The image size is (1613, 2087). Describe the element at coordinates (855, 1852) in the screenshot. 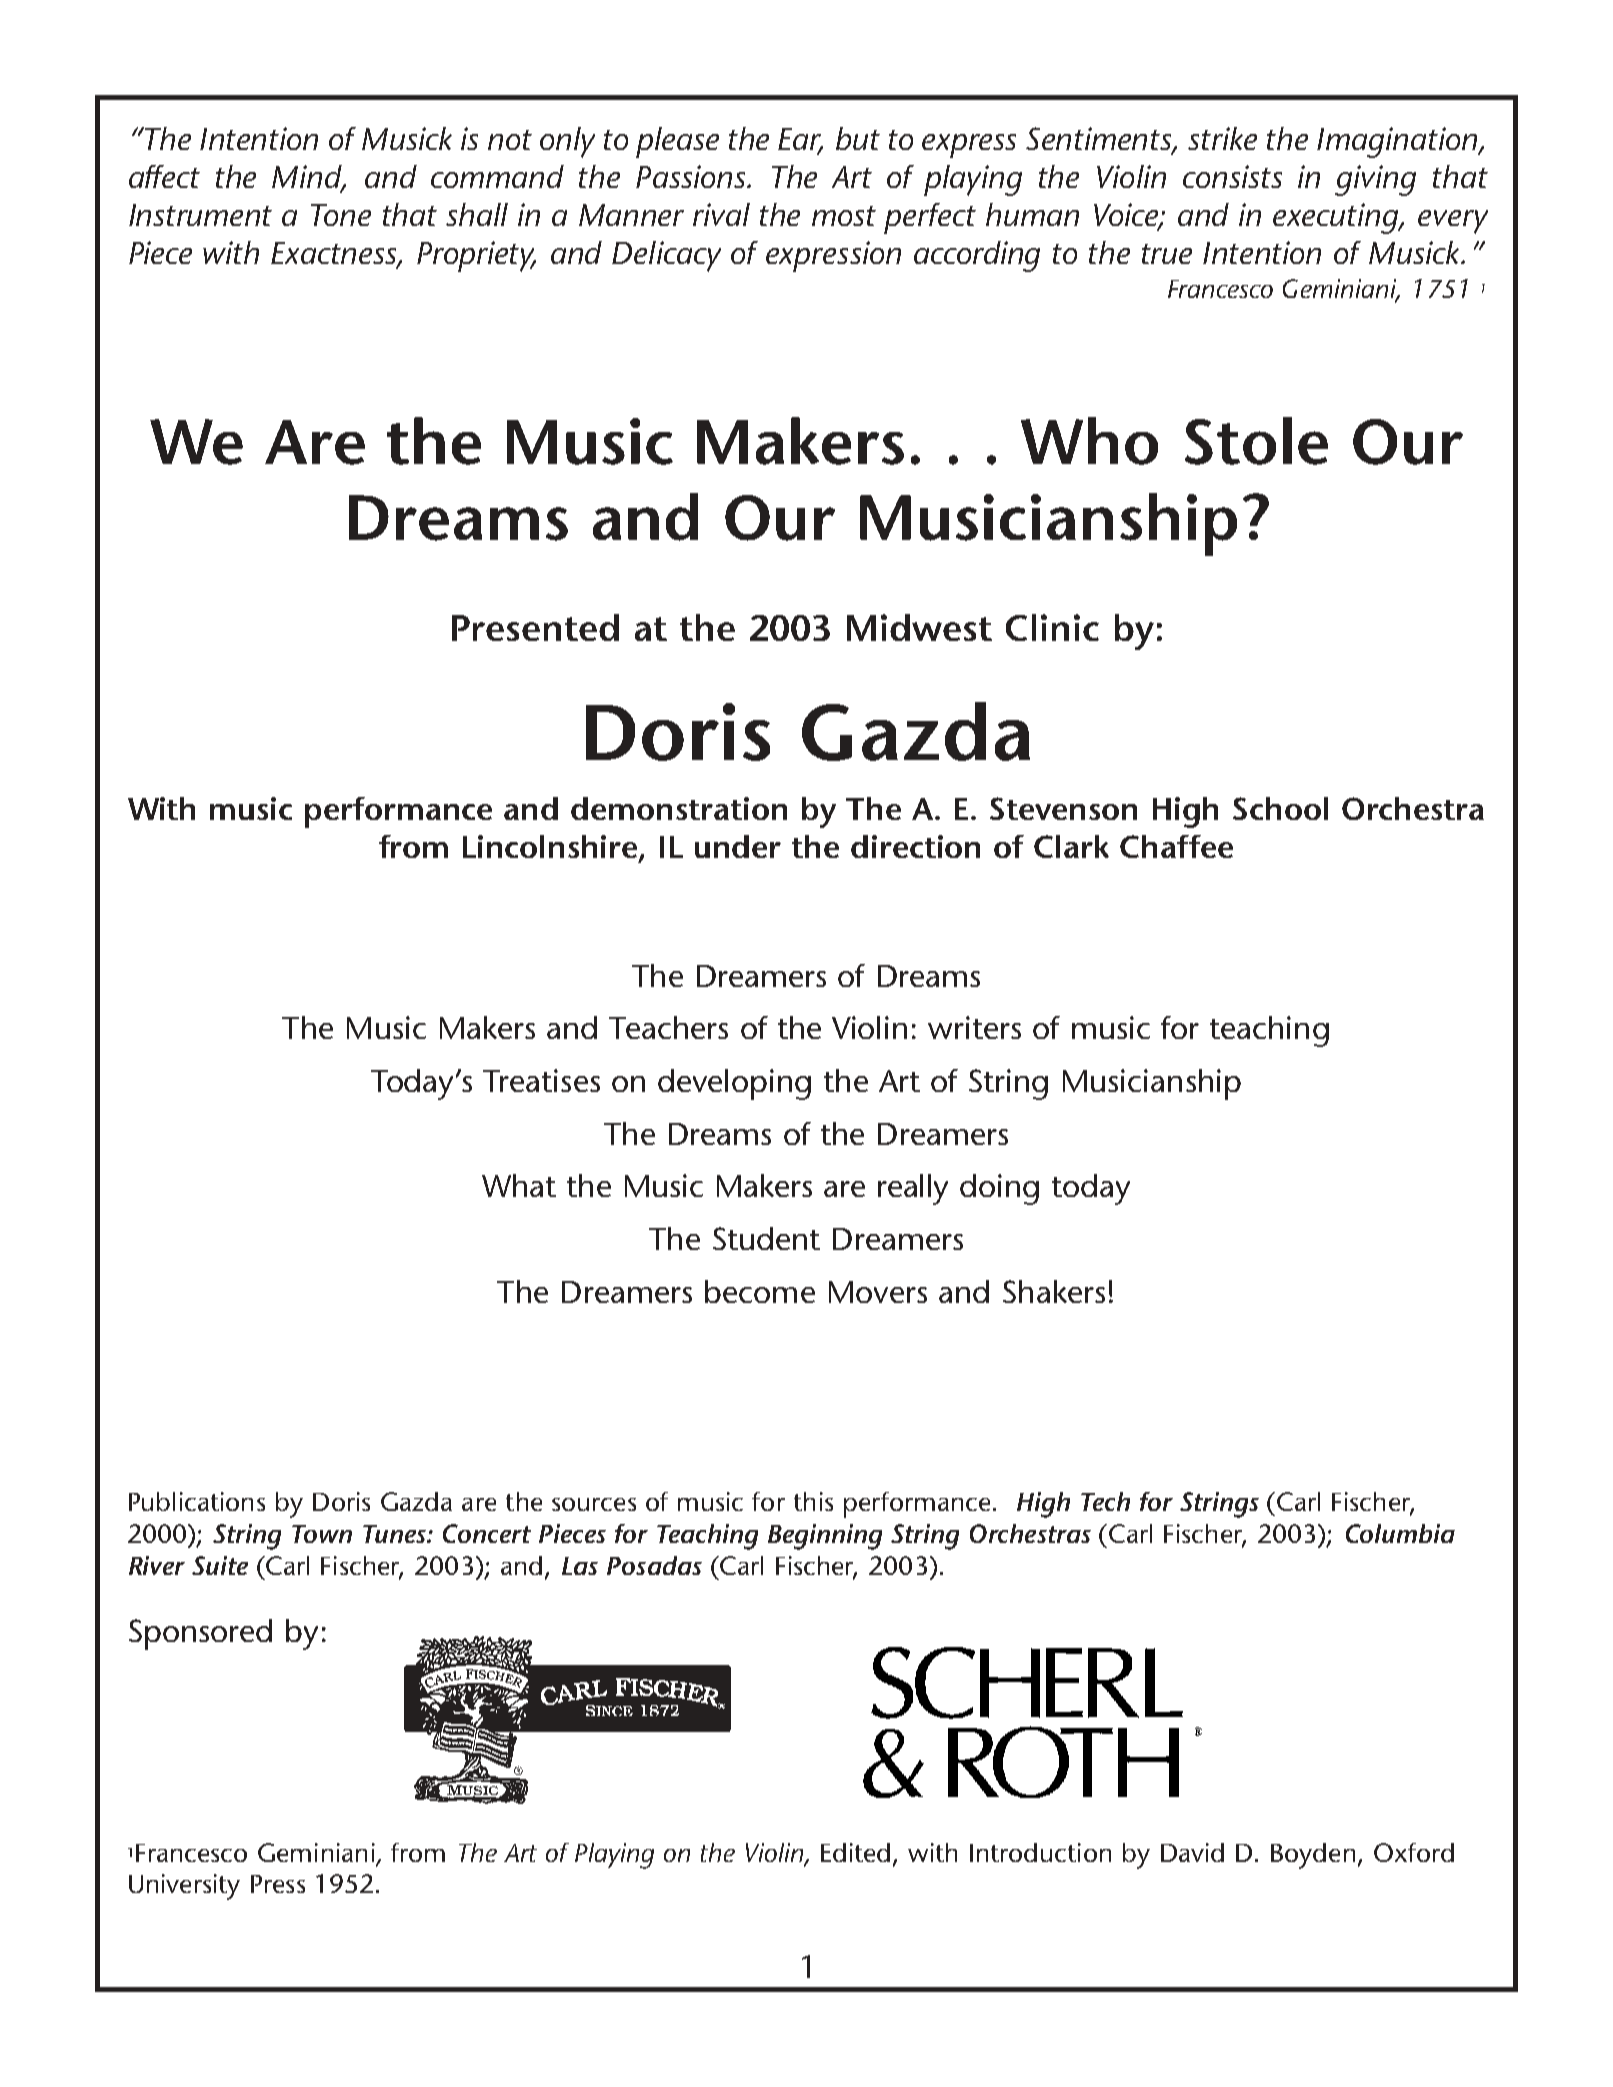

I see `Edited` at that location.
